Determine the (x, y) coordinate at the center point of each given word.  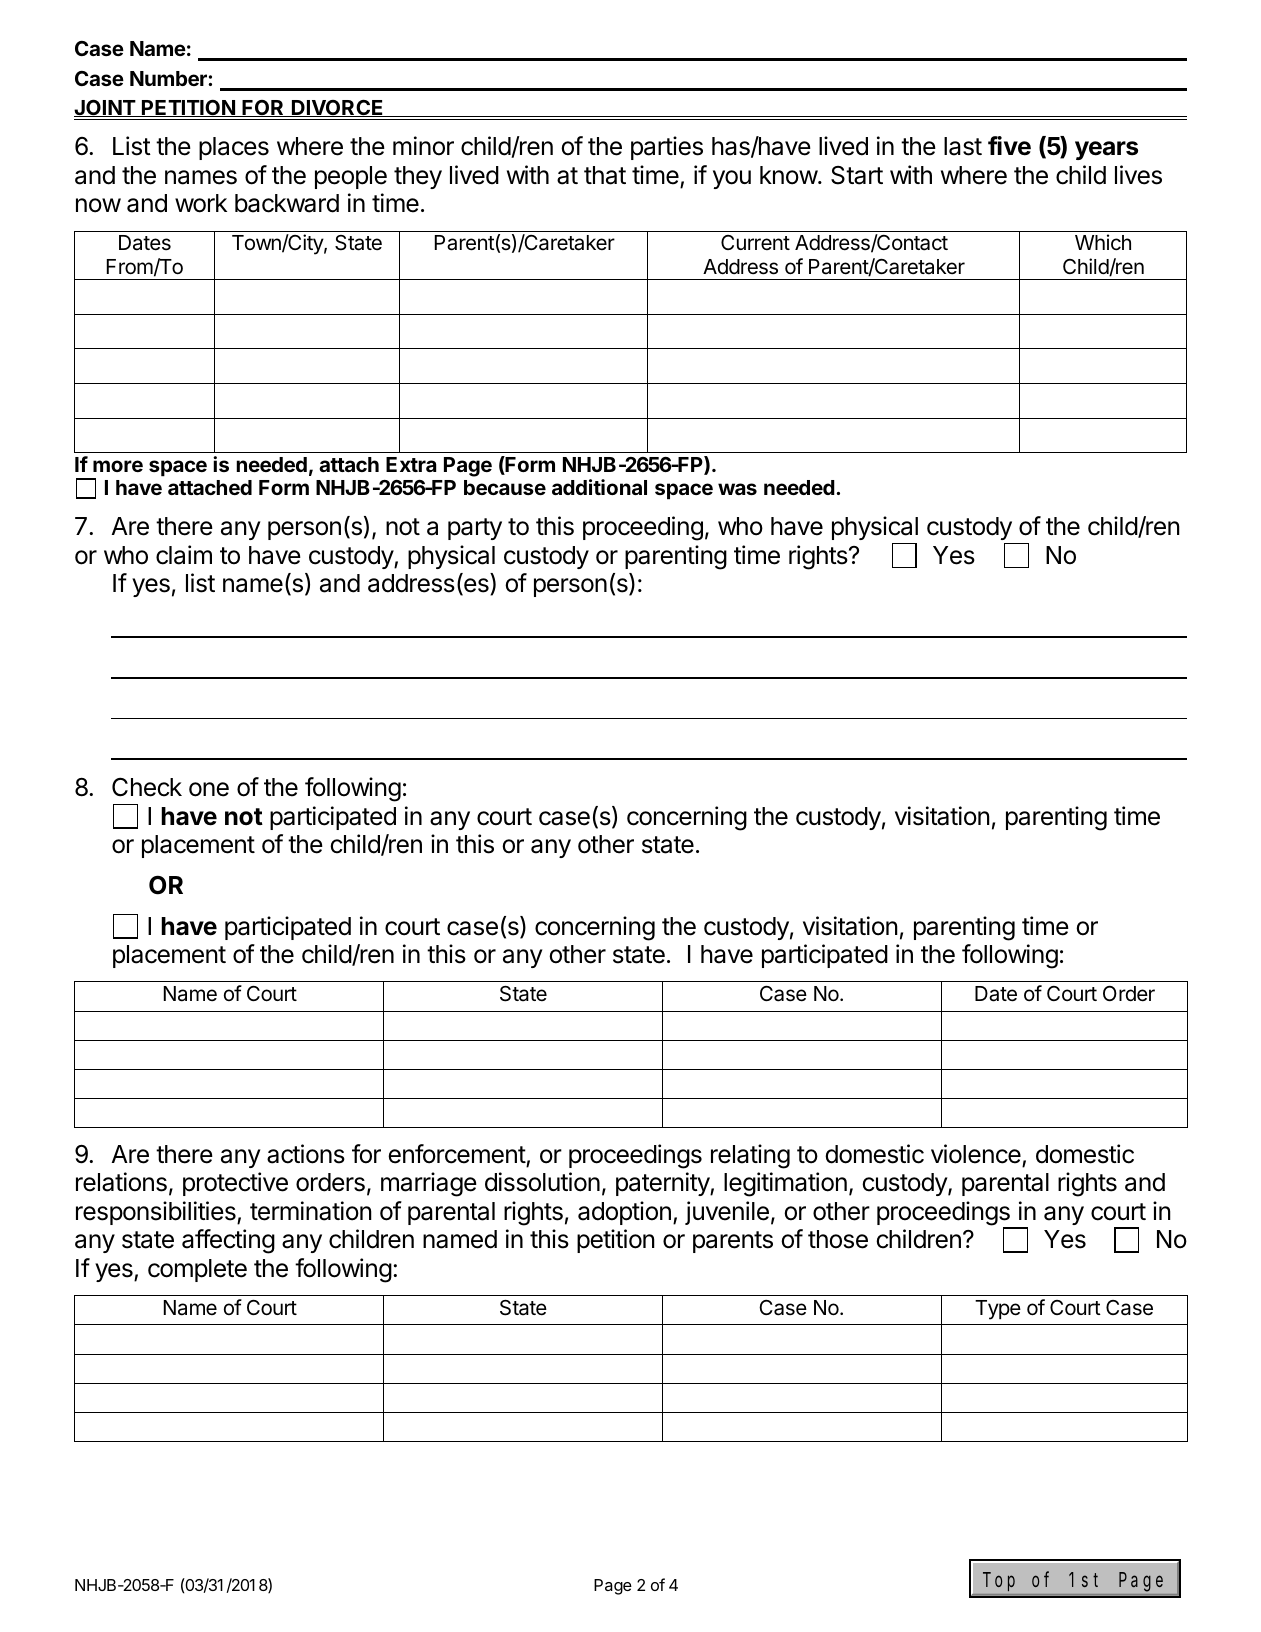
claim (184, 555)
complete (197, 1270)
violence (976, 1154)
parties (667, 148)
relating (750, 1156)
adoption (624, 1213)
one (209, 789)
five (1009, 146)
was (737, 489)
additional (599, 487)
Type (998, 1310)
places (234, 148)
